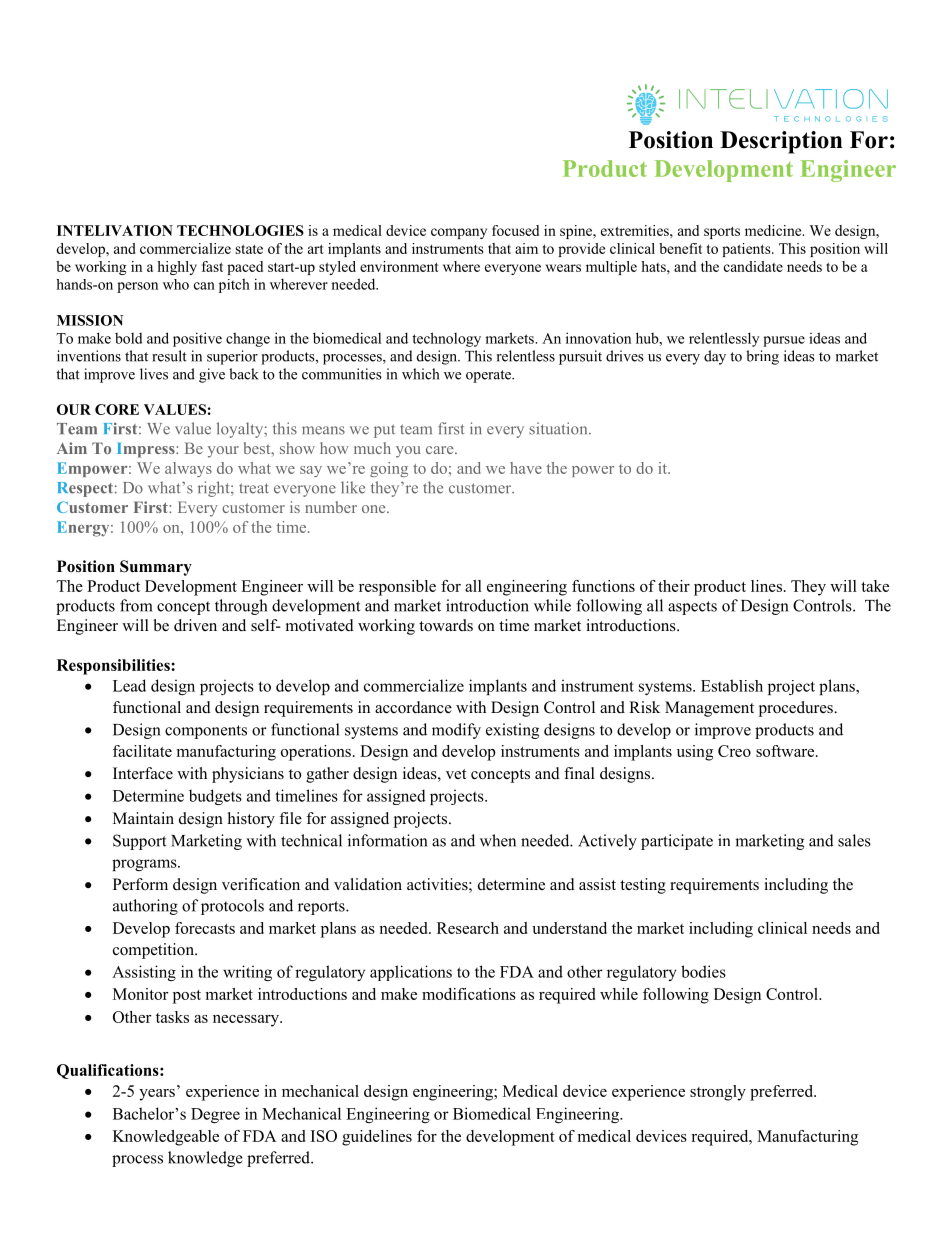 The width and height of the document is (952, 1233). I want to click on TECHNOLOGIES, so click(240, 230).
